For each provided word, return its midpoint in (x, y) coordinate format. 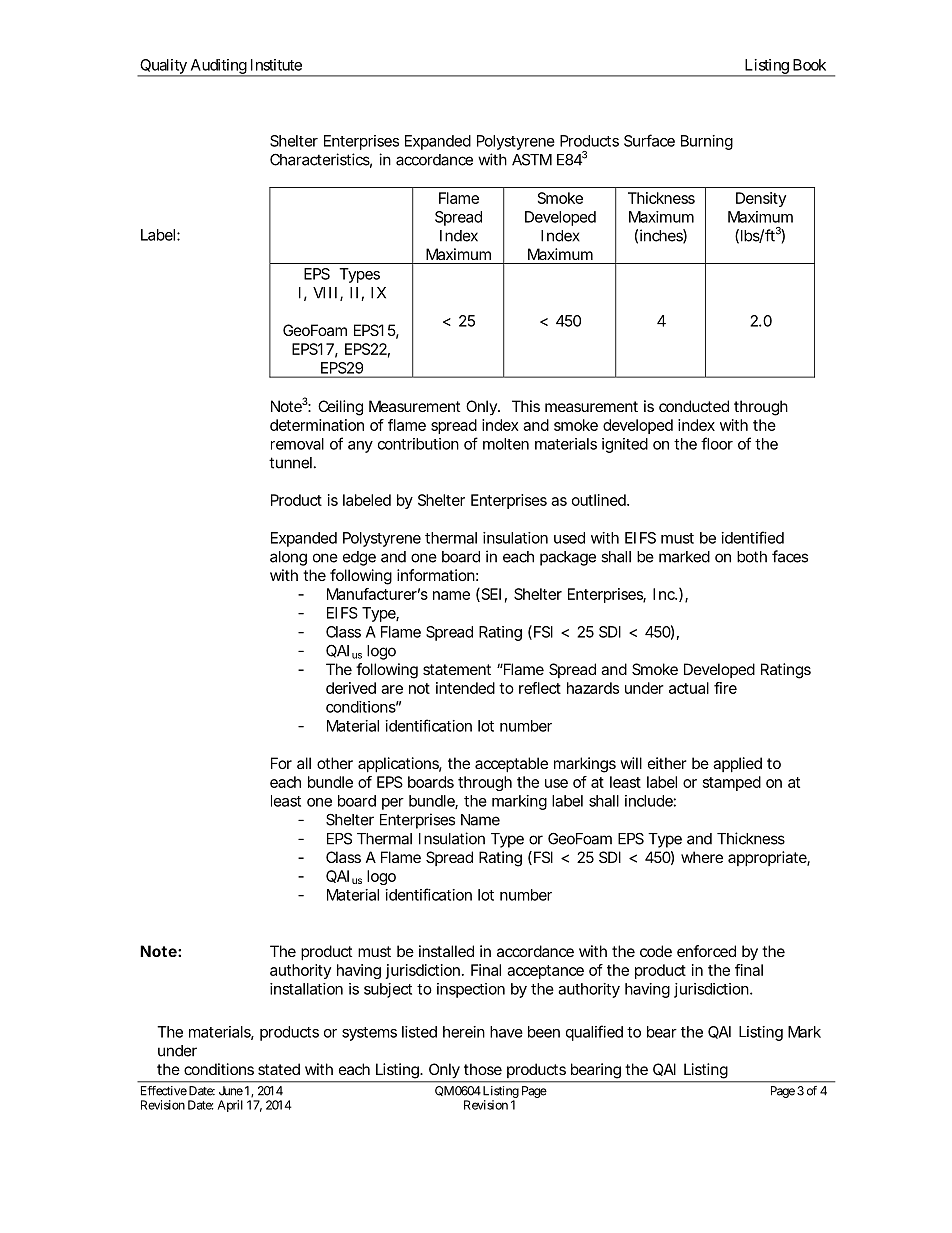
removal (297, 444)
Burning (707, 142)
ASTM (532, 160)
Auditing (218, 67)
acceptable (511, 764)
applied (737, 764)
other (335, 763)
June (231, 1091)
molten (506, 444)
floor (717, 443)
